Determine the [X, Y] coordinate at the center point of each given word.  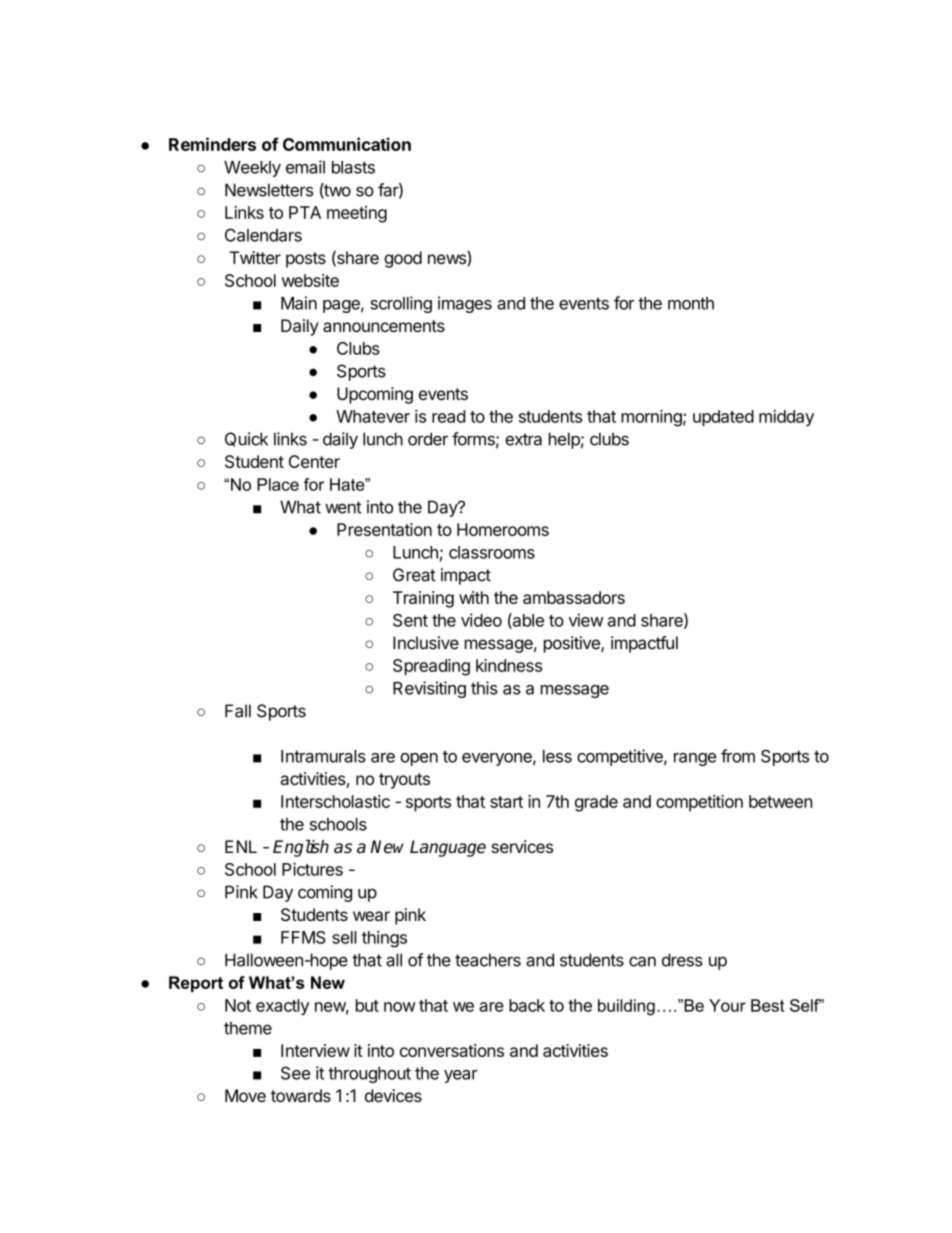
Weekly [252, 169]
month [691, 303]
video [481, 620]
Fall [238, 711]
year [461, 1076]
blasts [353, 167]
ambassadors [574, 597]
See [295, 1073]
